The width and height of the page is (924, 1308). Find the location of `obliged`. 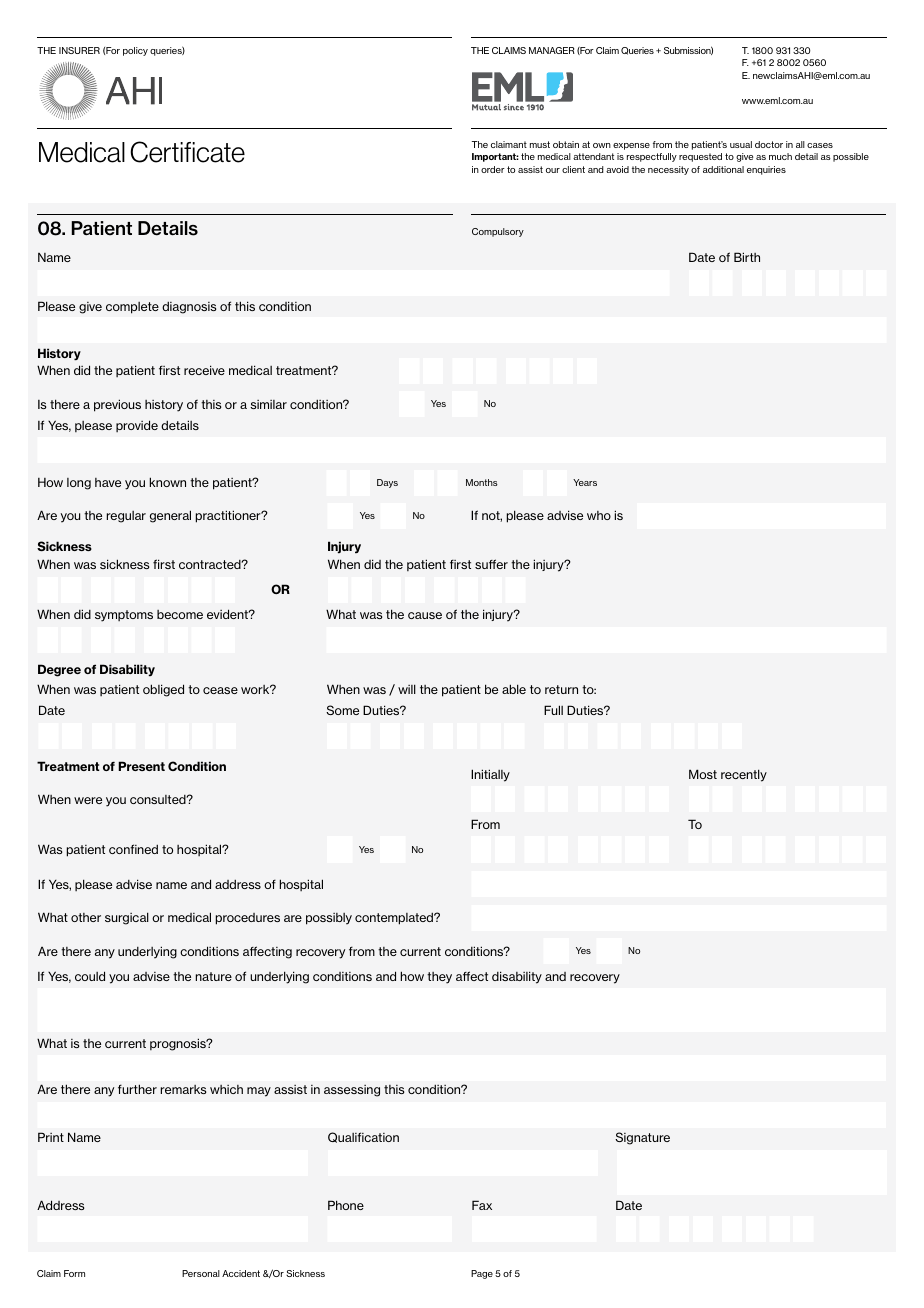

obliged is located at coordinates (163, 690).
